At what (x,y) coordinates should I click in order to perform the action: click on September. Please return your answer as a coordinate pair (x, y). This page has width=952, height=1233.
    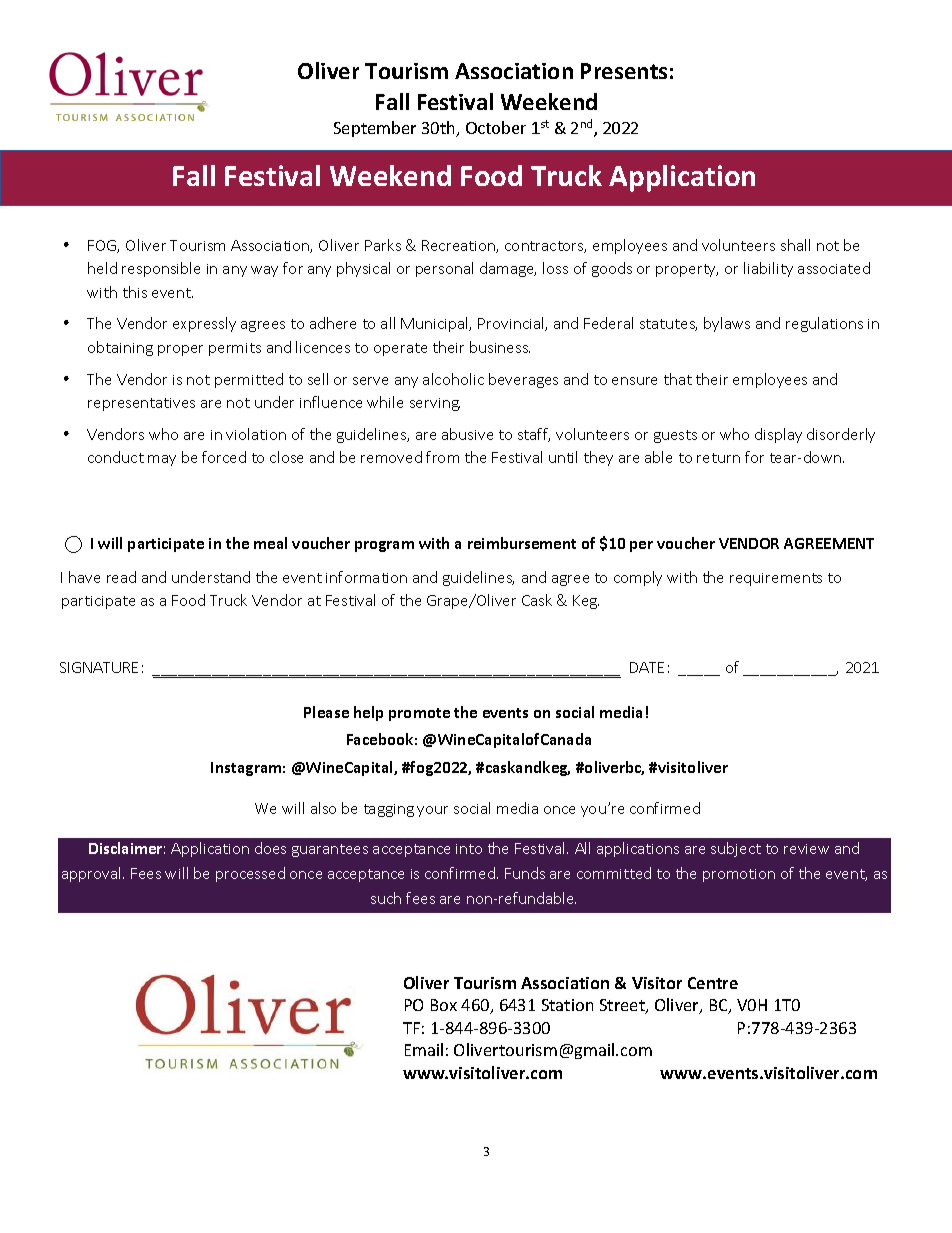
    Looking at the image, I should click on (375, 129).
